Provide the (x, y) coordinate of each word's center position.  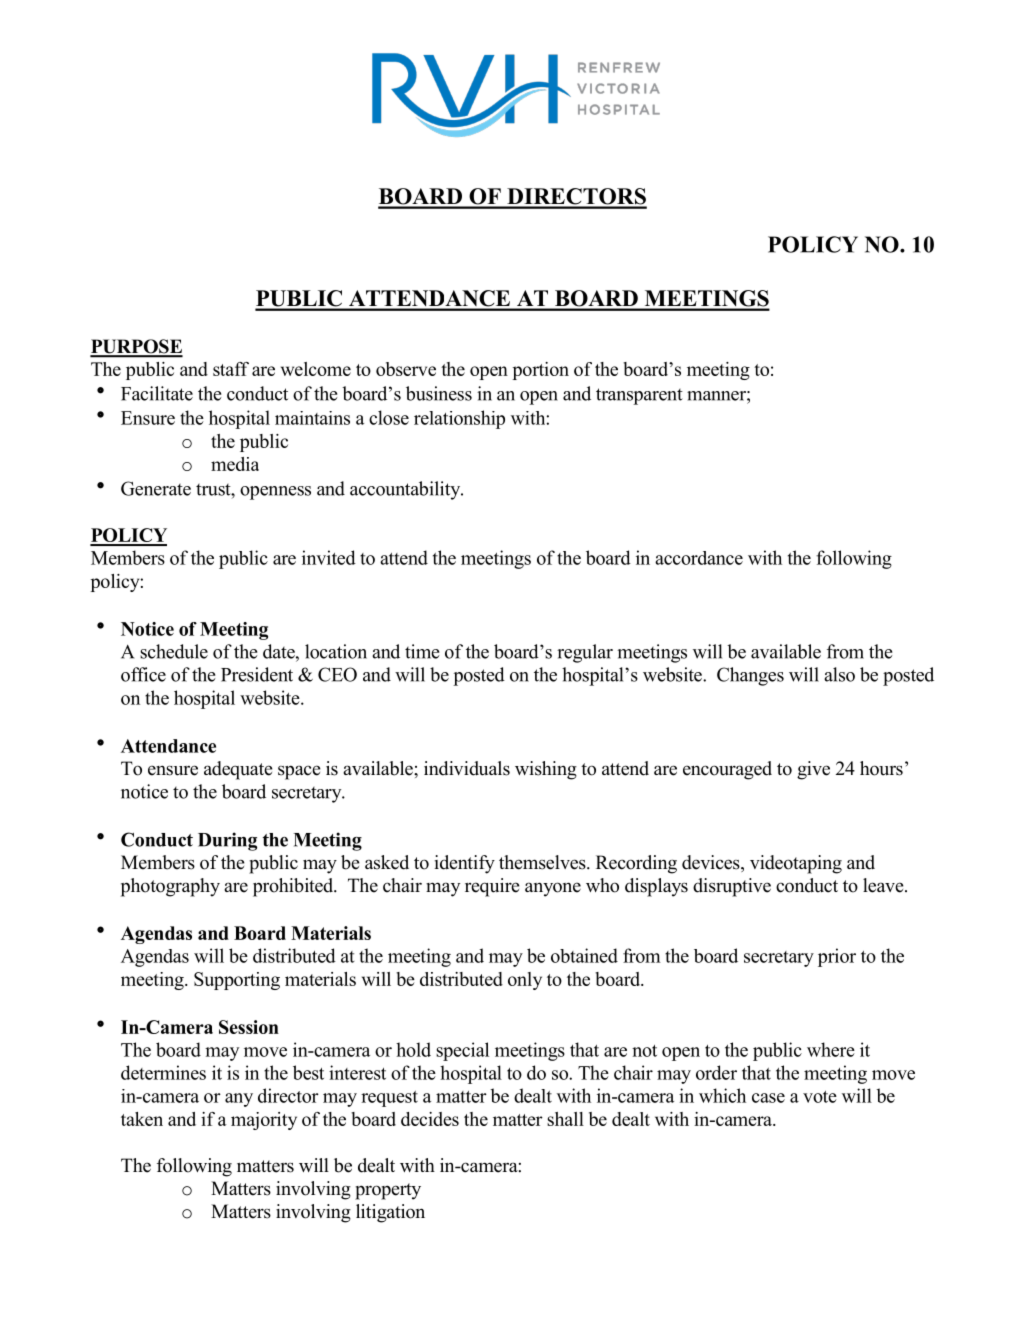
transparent (639, 396)
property (388, 1191)
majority (264, 1121)
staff (231, 369)
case (768, 1098)
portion (541, 371)
